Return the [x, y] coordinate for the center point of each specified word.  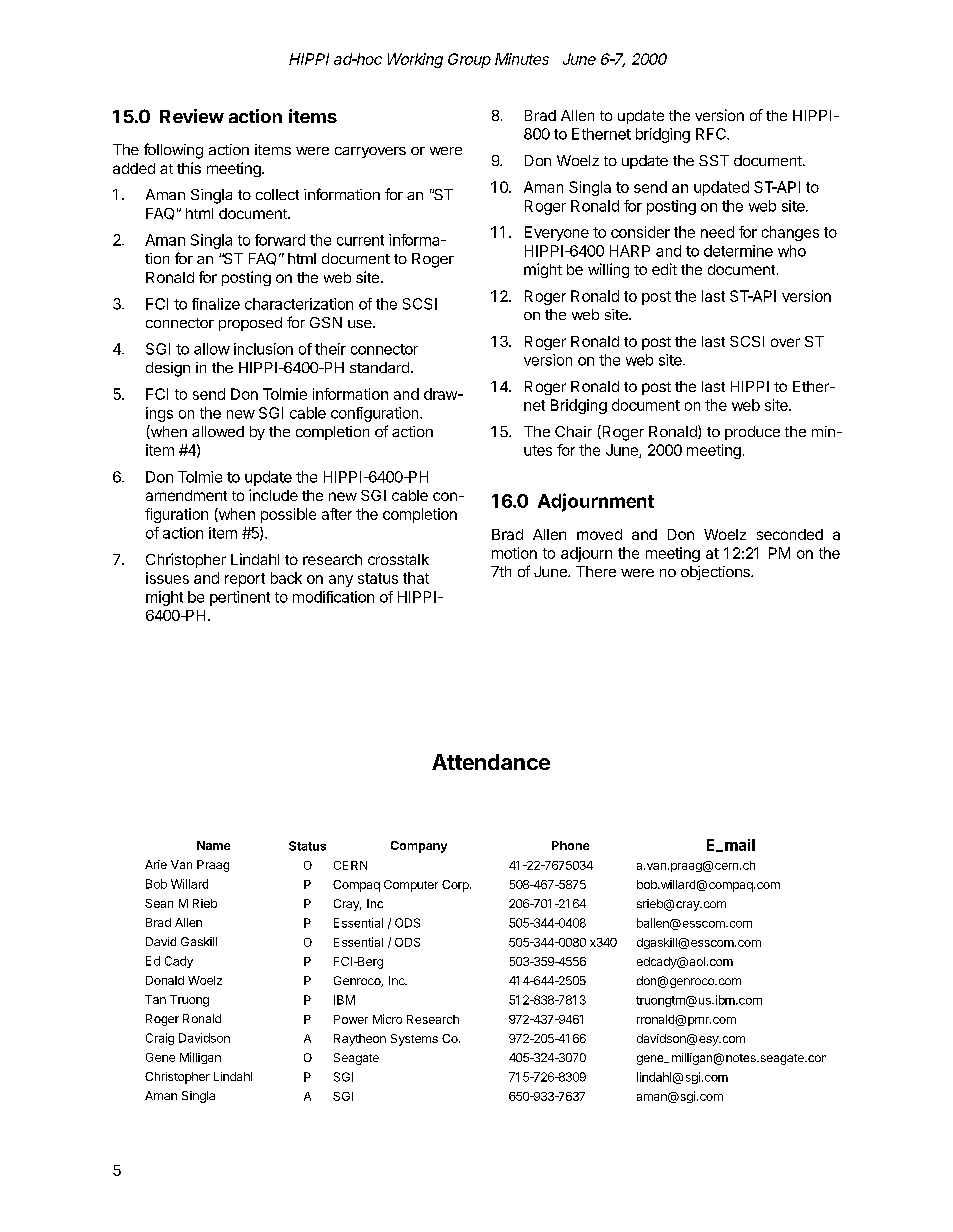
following [173, 151]
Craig [160, 1039]
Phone [570, 845]
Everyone [557, 233]
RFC [712, 134]
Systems [414, 1040]
